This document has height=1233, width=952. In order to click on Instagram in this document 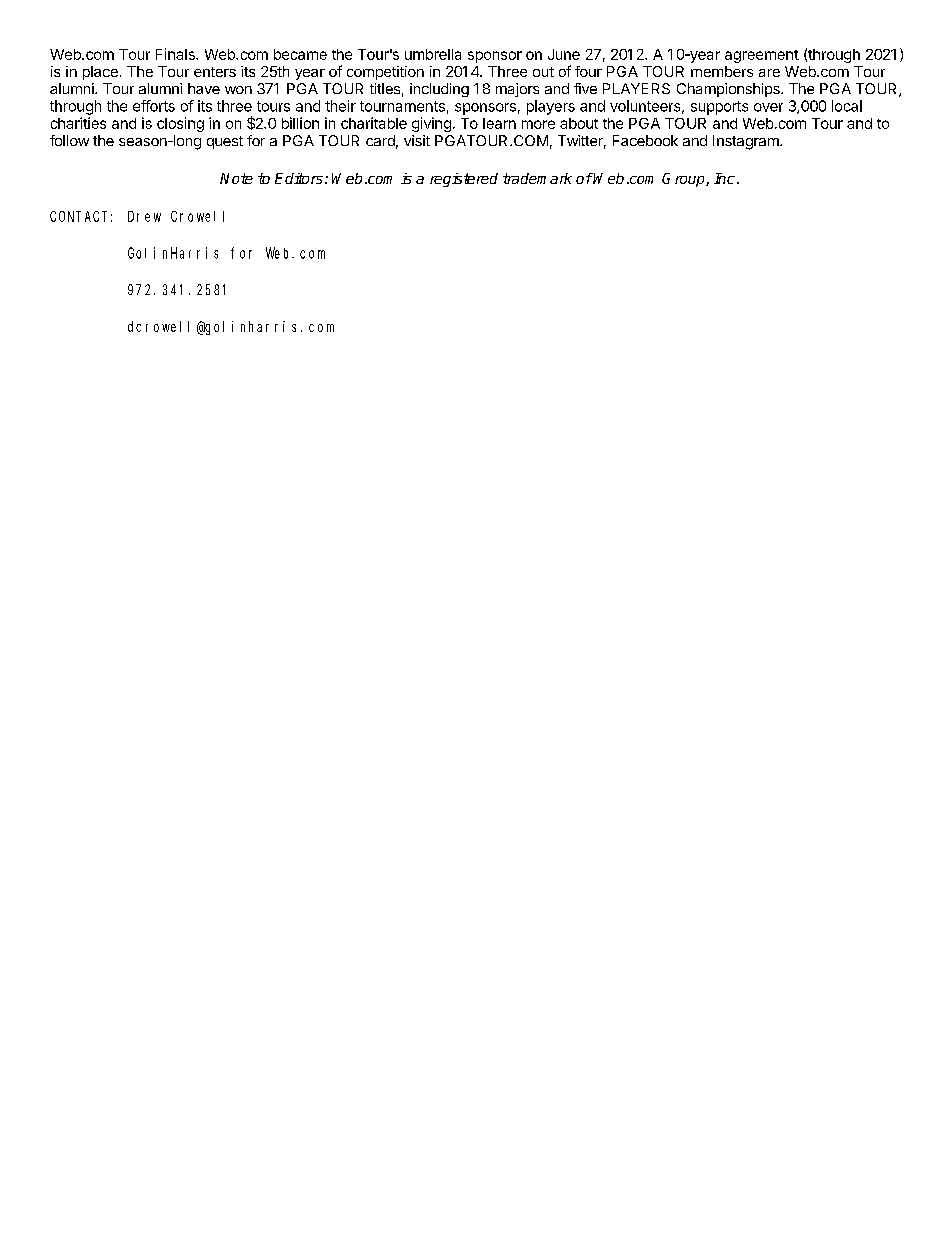, I will do `click(747, 142)`.
